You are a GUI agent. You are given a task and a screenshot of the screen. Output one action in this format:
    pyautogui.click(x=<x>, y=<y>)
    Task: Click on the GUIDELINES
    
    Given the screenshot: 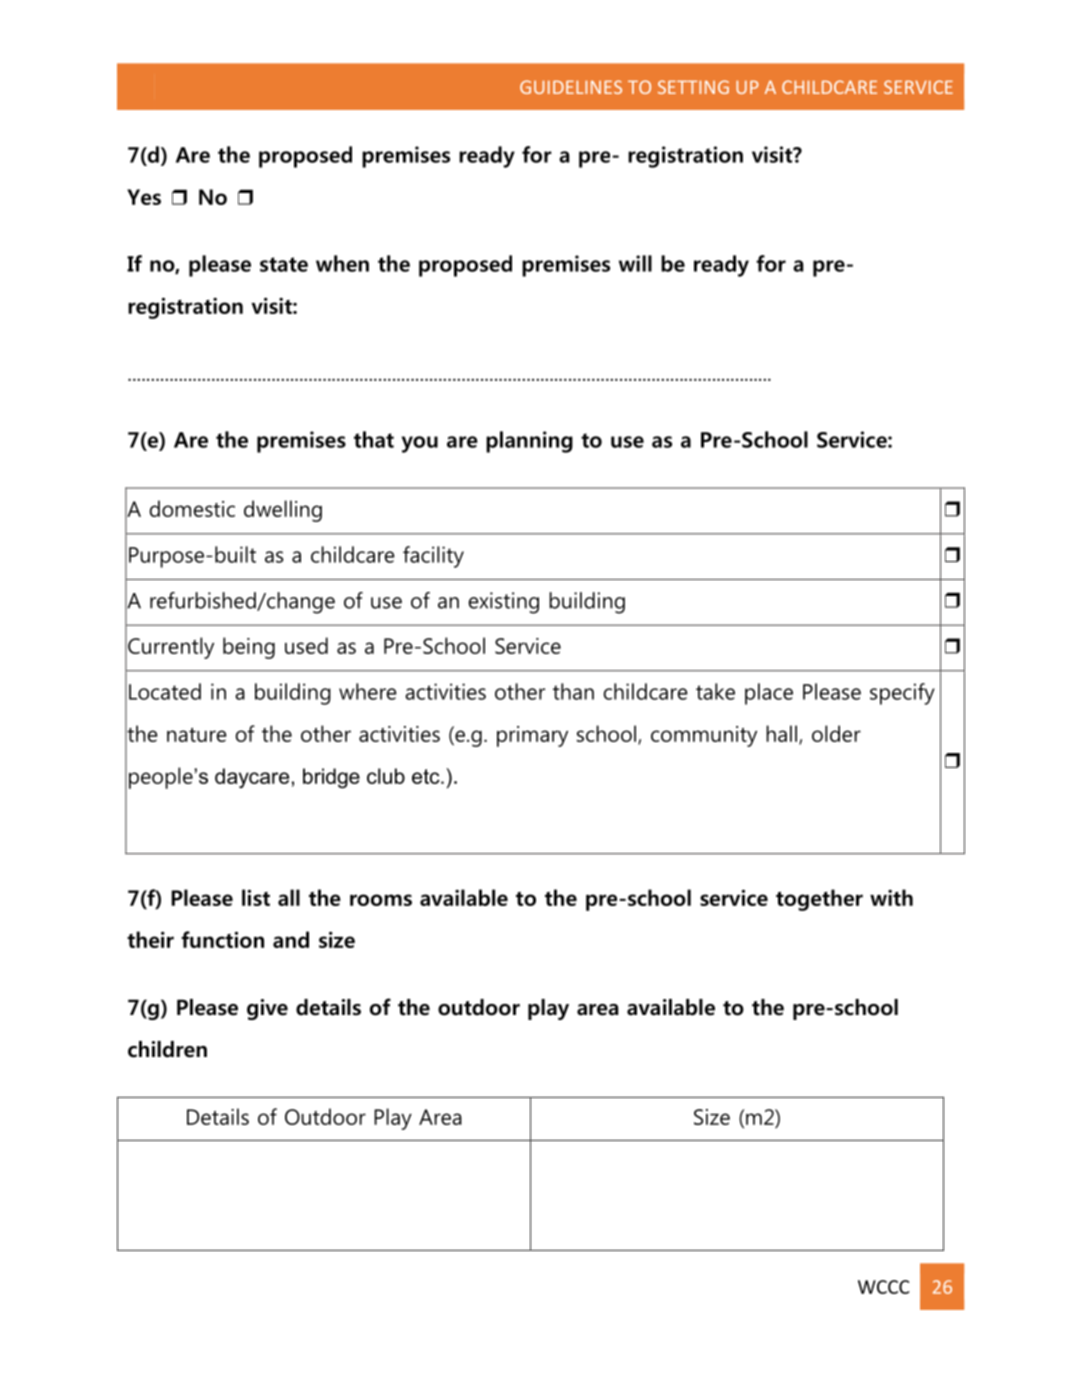 What is the action you would take?
    pyautogui.click(x=571, y=87)
